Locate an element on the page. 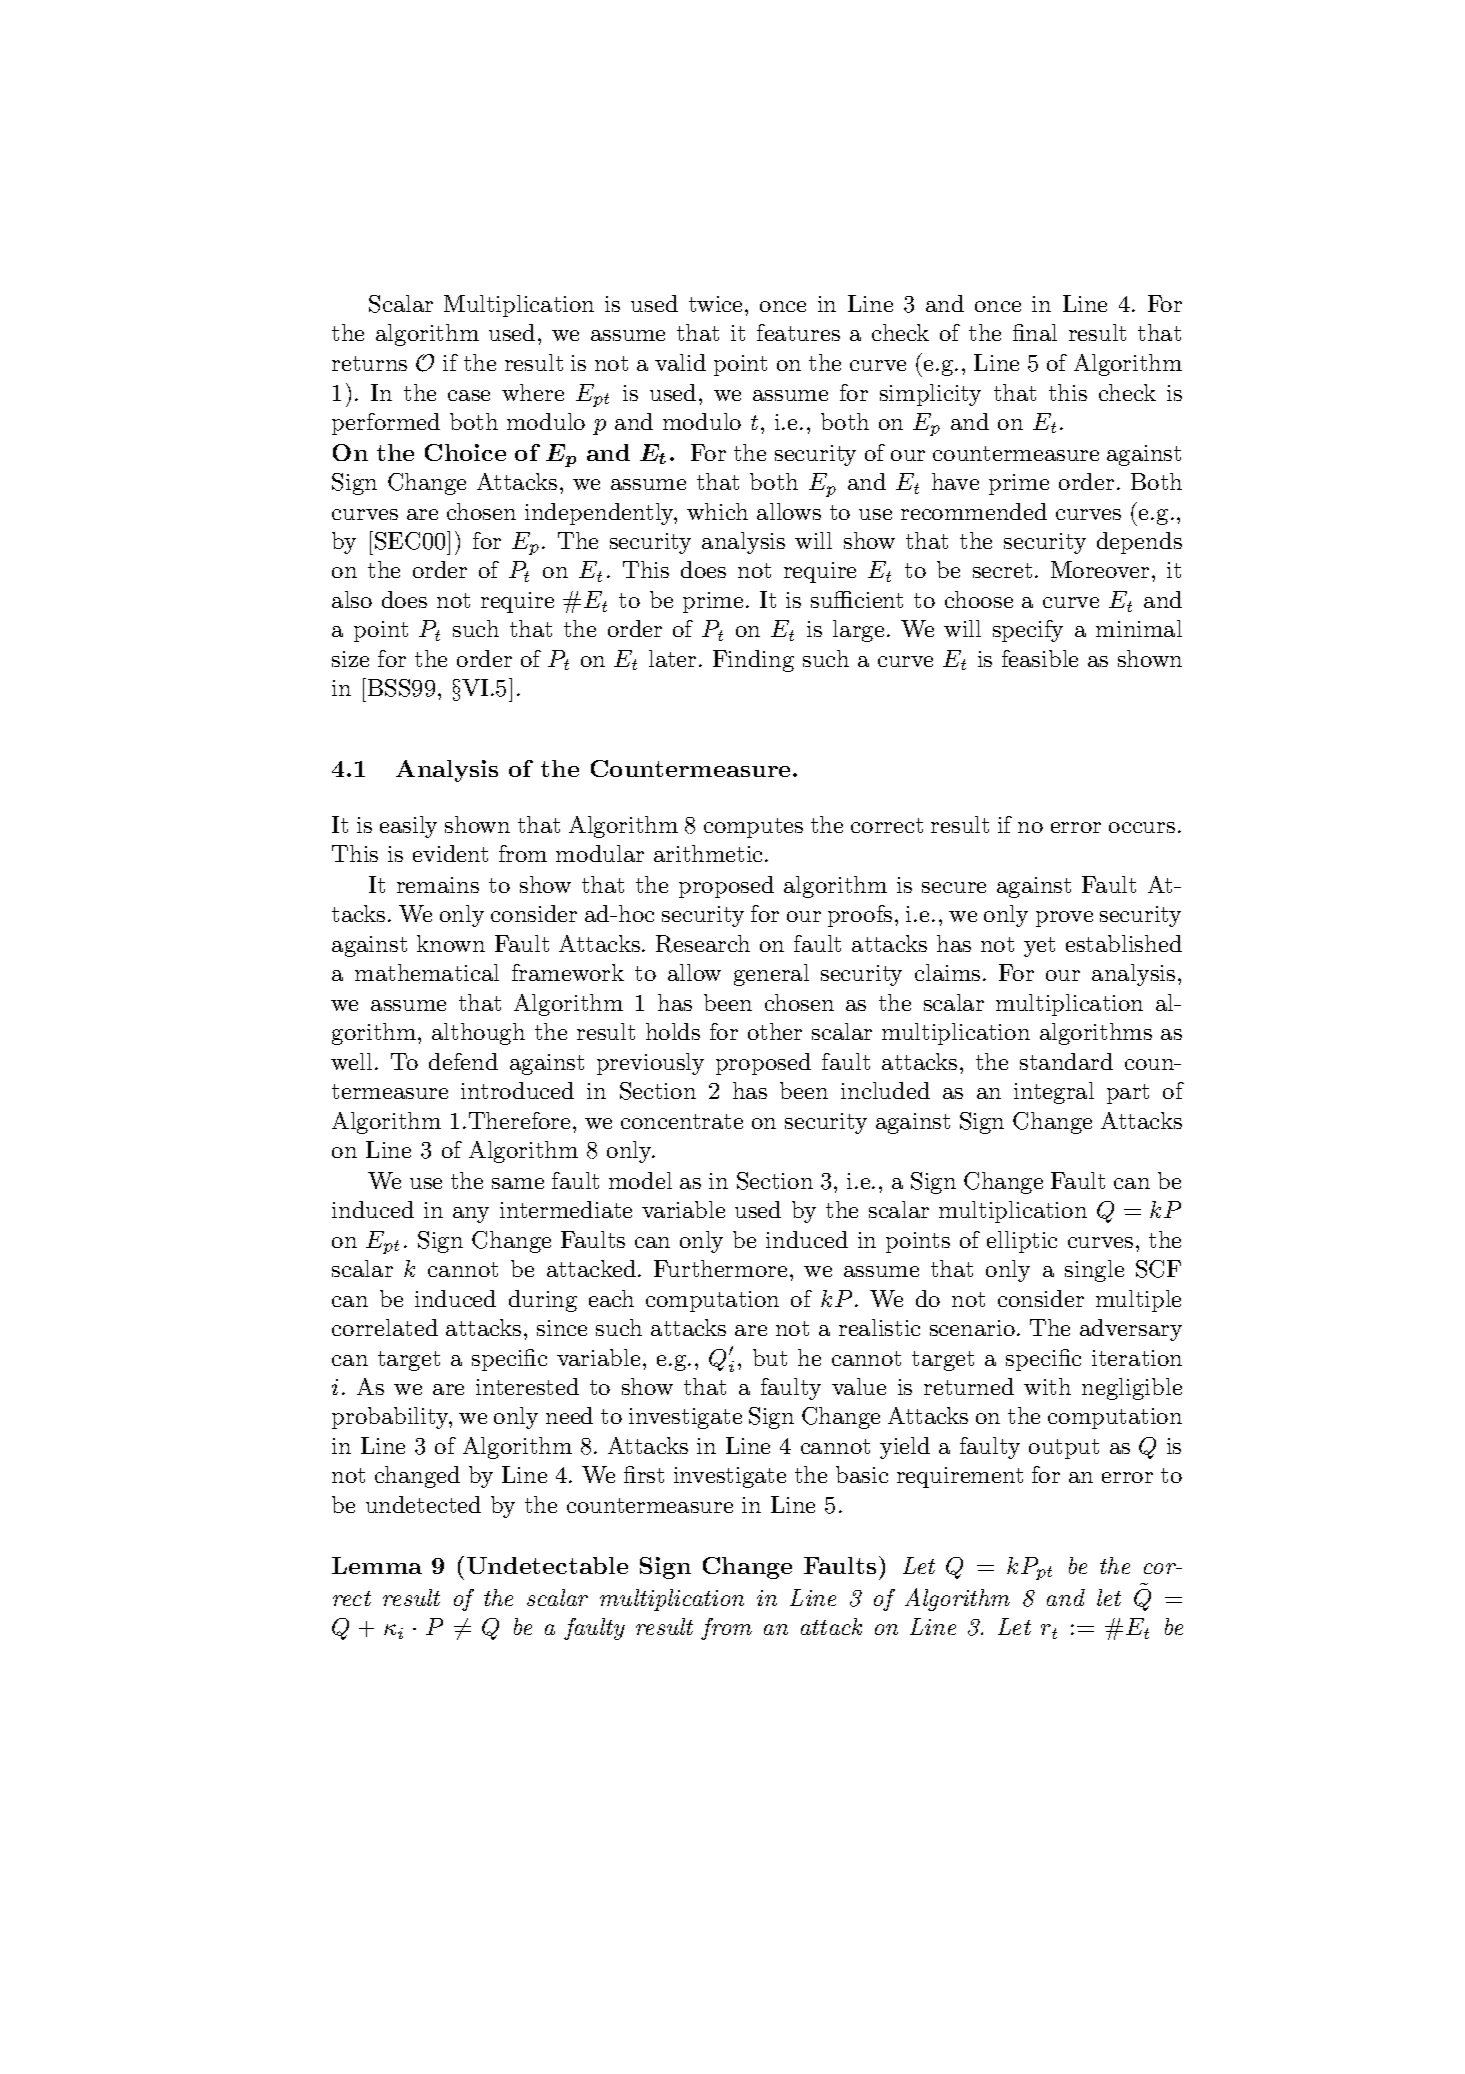 This document has height=2074, width=1465. correlated is located at coordinates (385, 1327).
